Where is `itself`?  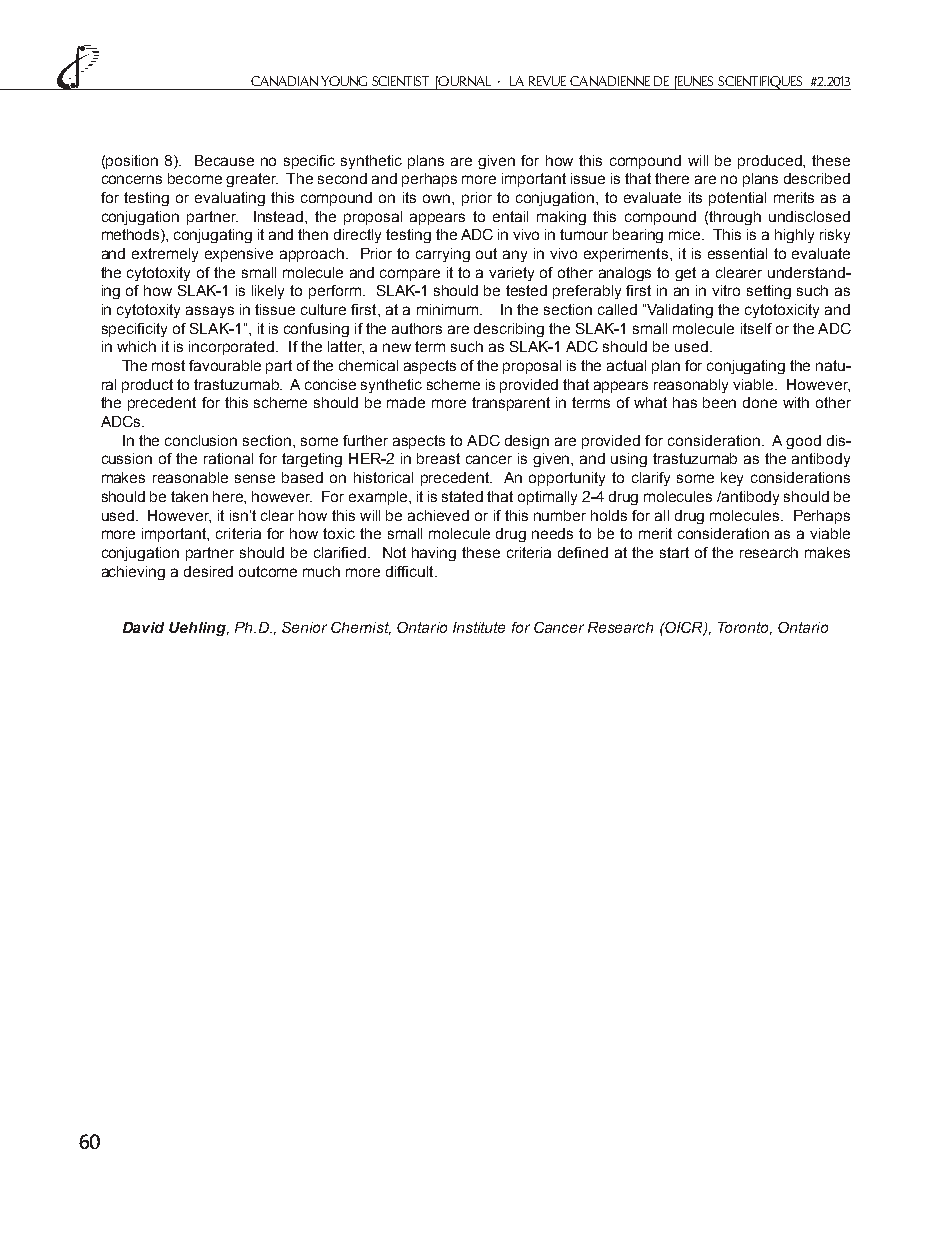 itself is located at coordinates (756, 328).
